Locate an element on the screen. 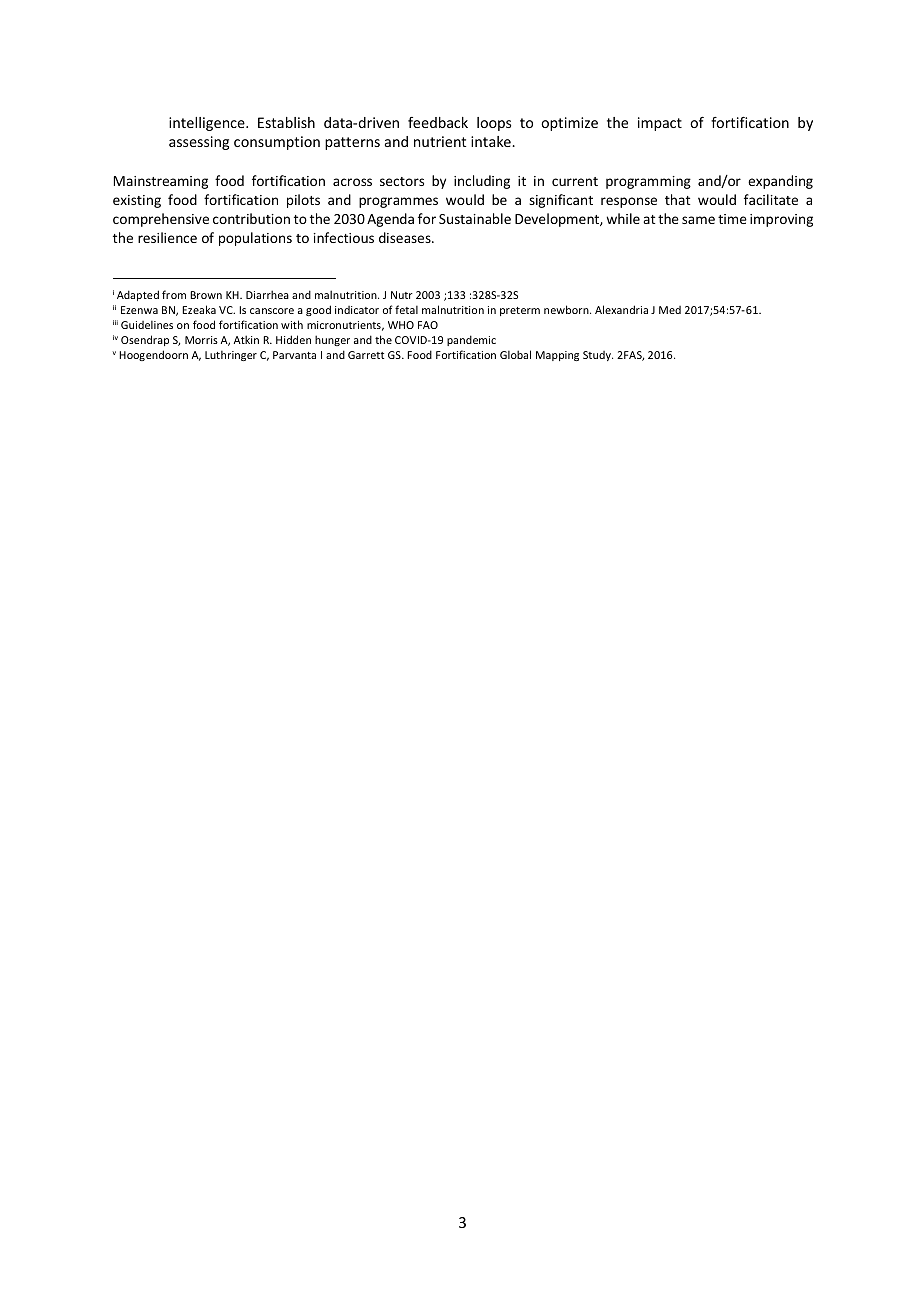 This screenshot has width=924, height=1308. intelligence is located at coordinates (208, 124).
